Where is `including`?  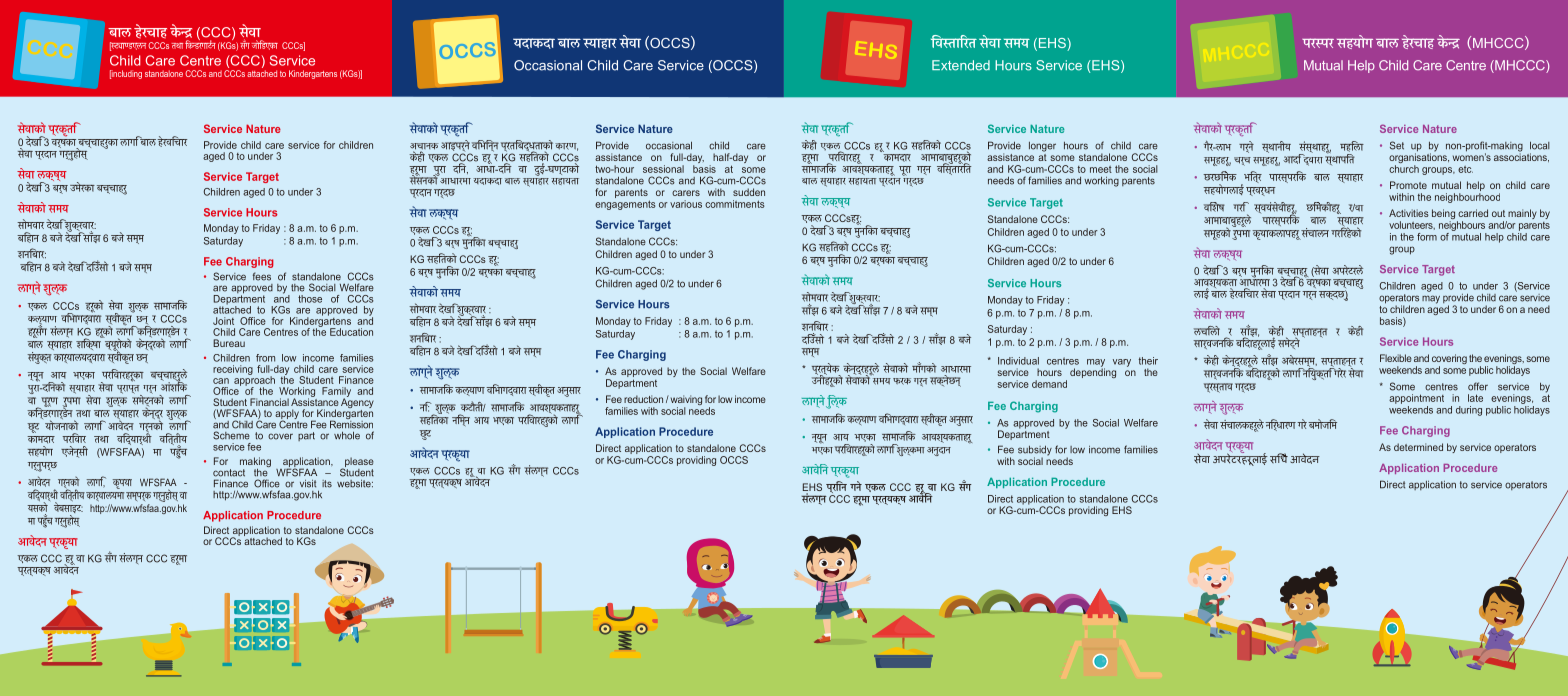
including is located at coordinates (126, 74).
